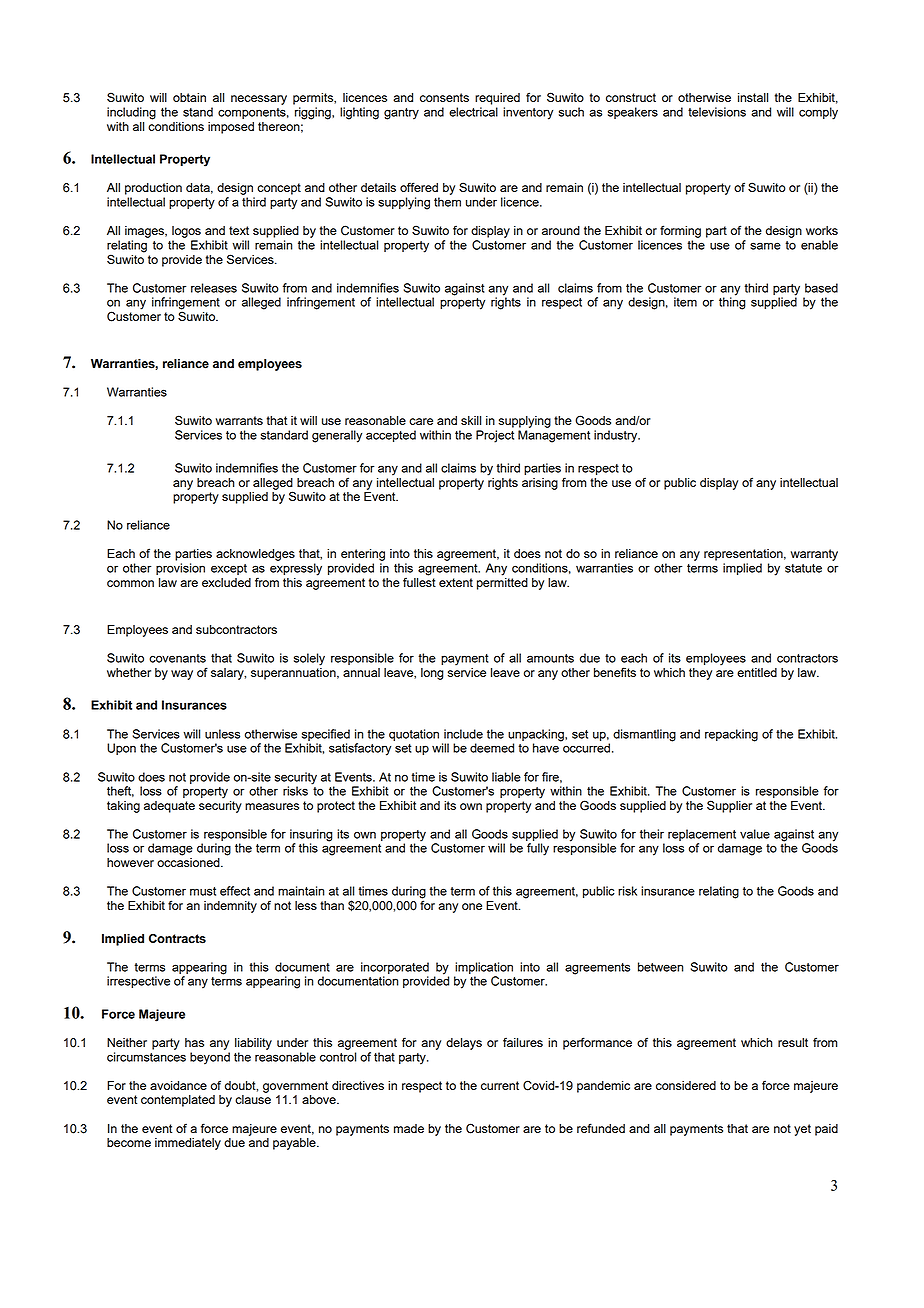 The width and height of the page is (924, 1308). What do you see at coordinates (473, 112) in the page?
I see `electrical` at bounding box center [473, 112].
